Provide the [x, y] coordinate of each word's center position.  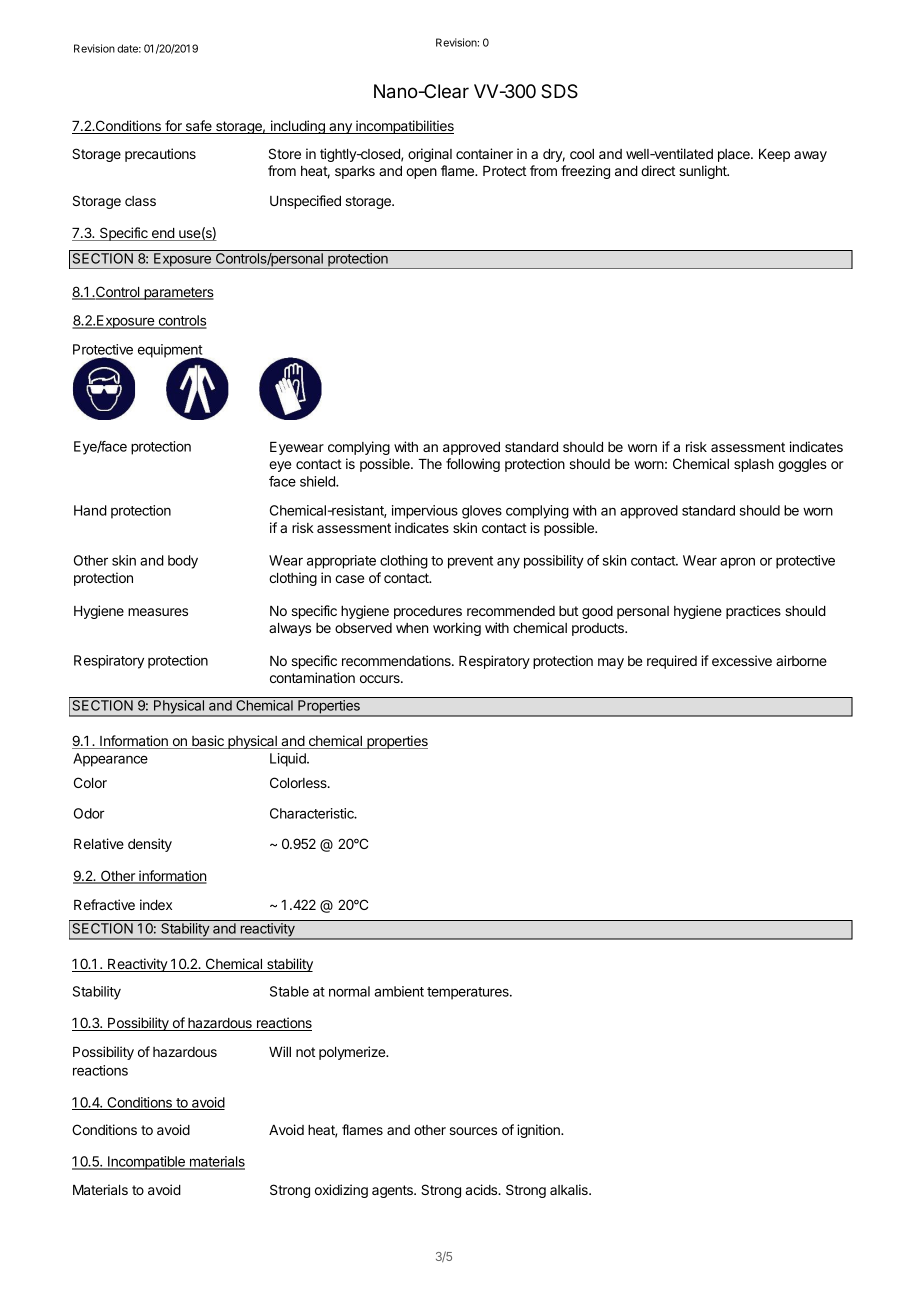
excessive [742, 660]
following [473, 465]
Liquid [289, 760]
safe [198, 127]
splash [754, 465]
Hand [90, 510]
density [150, 845]
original [430, 155]
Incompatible [146, 1163]
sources [473, 1131]
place [735, 155]
